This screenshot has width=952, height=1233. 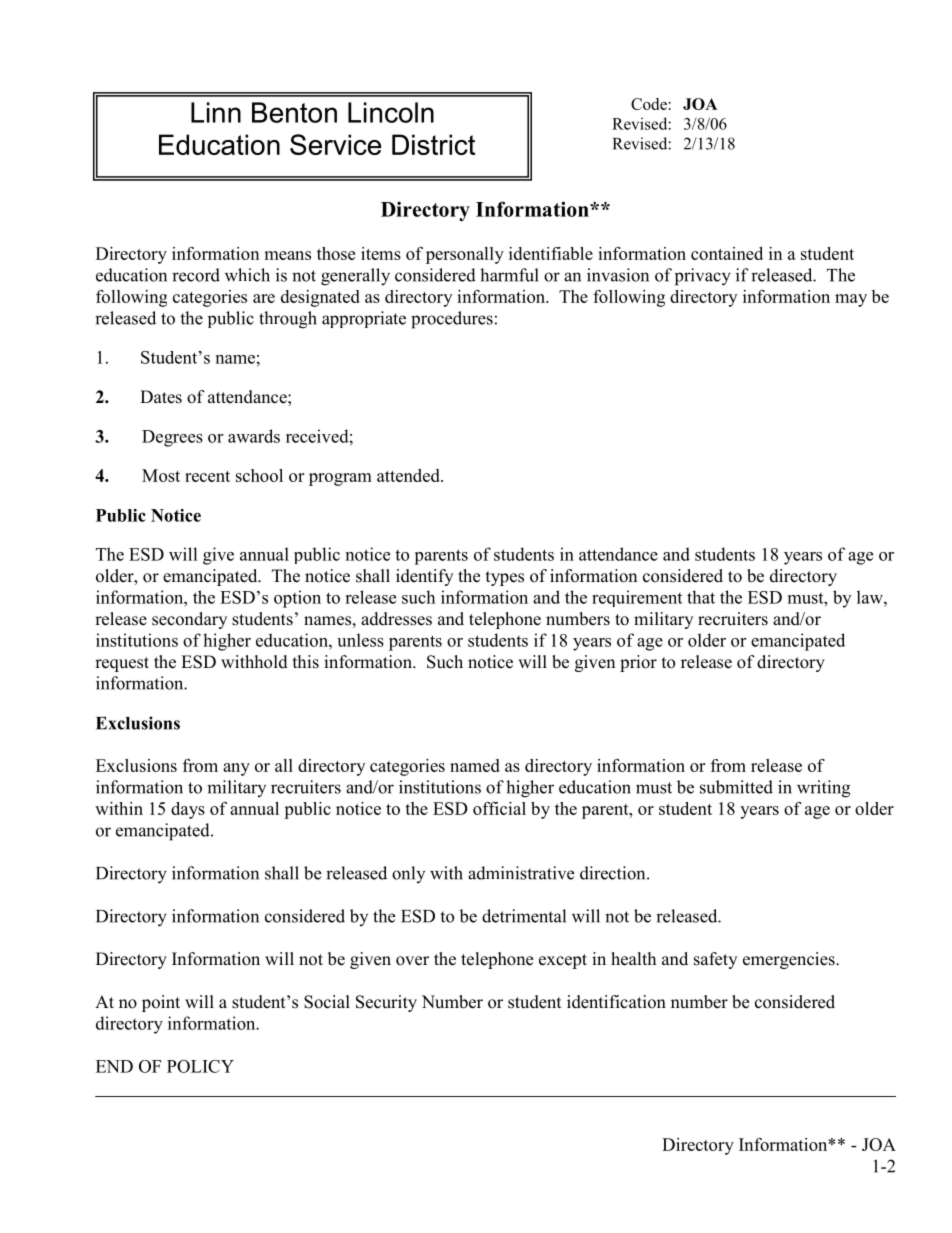 What do you see at coordinates (823, 789) in the screenshot?
I see `writing` at bounding box center [823, 789].
